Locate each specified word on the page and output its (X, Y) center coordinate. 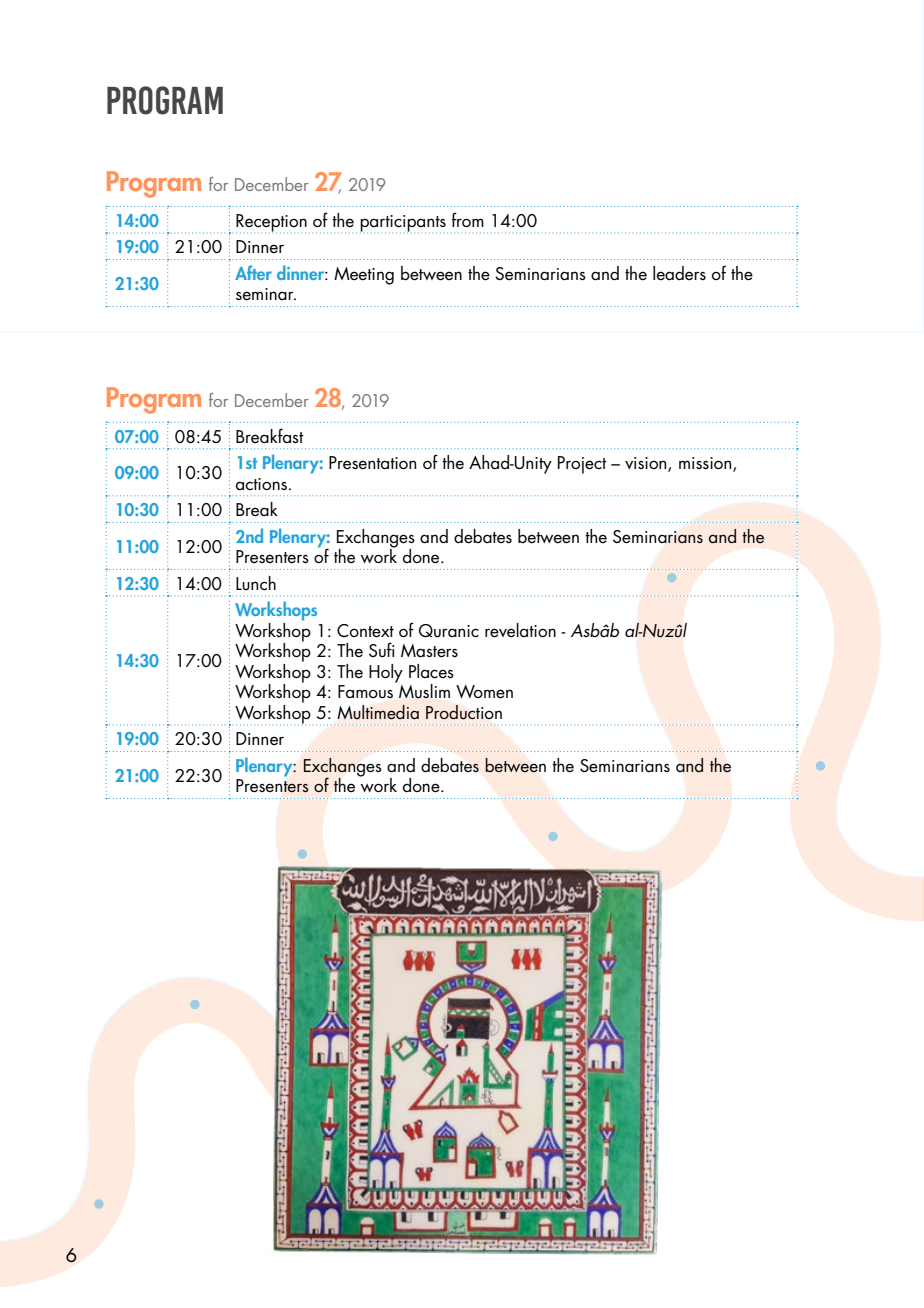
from (468, 219)
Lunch (256, 583)
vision (647, 464)
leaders (679, 273)
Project (582, 465)
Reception (271, 224)
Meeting (364, 276)
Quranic (449, 631)
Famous (365, 692)
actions (261, 484)
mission (706, 464)
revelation (520, 630)
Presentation (372, 463)
